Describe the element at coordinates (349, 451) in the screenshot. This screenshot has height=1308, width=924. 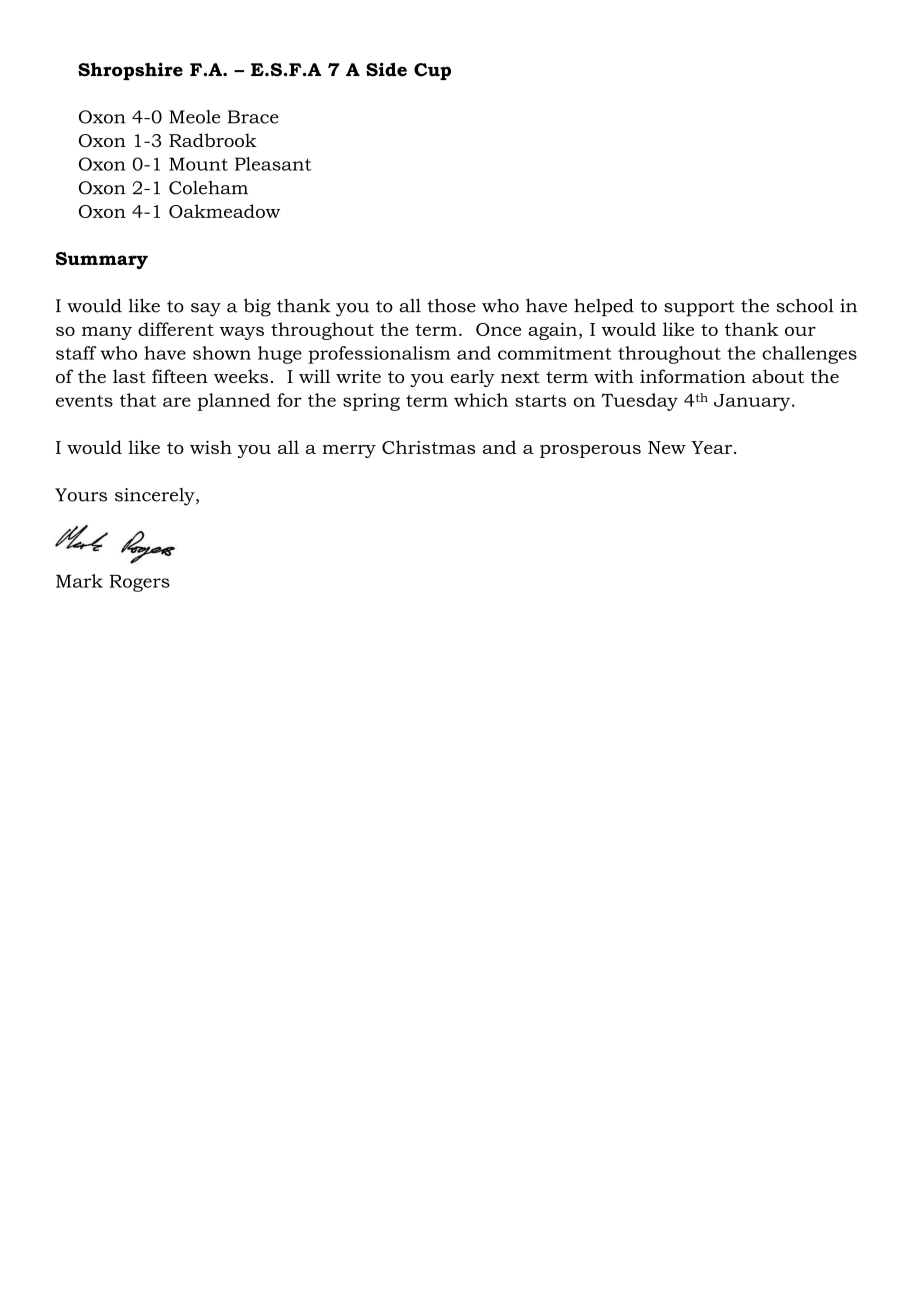
I see `merry` at that location.
